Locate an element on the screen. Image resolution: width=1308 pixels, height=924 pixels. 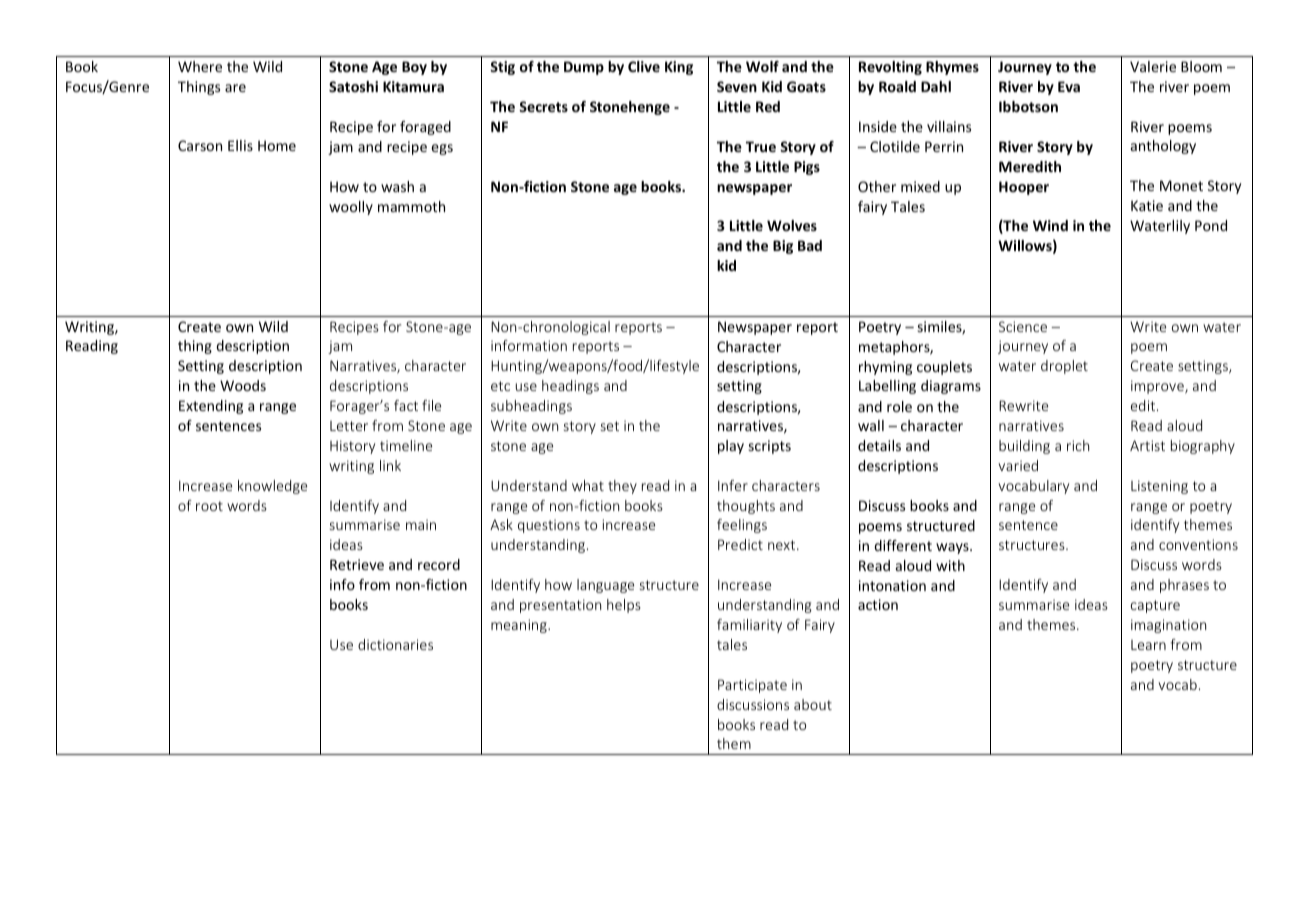
dictionaries is located at coordinates (395, 644).
